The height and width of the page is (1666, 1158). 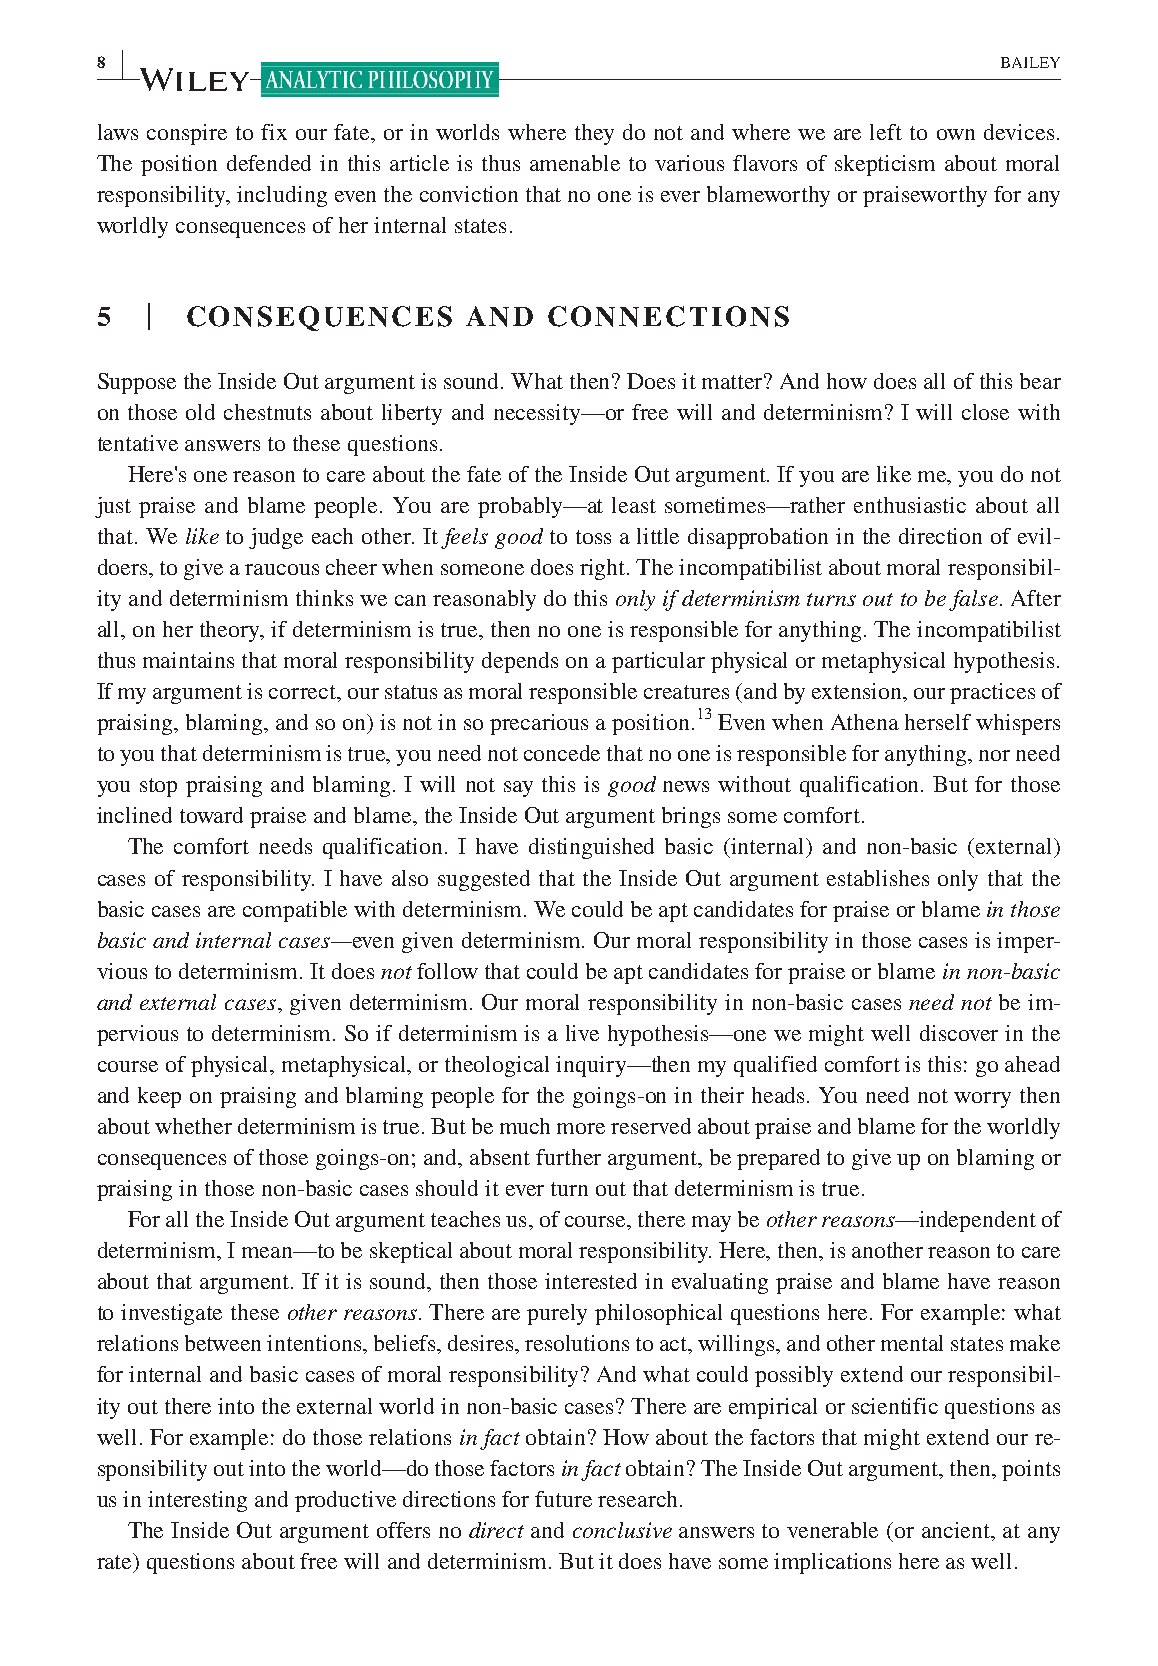 I want to click on close, so click(x=985, y=412).
